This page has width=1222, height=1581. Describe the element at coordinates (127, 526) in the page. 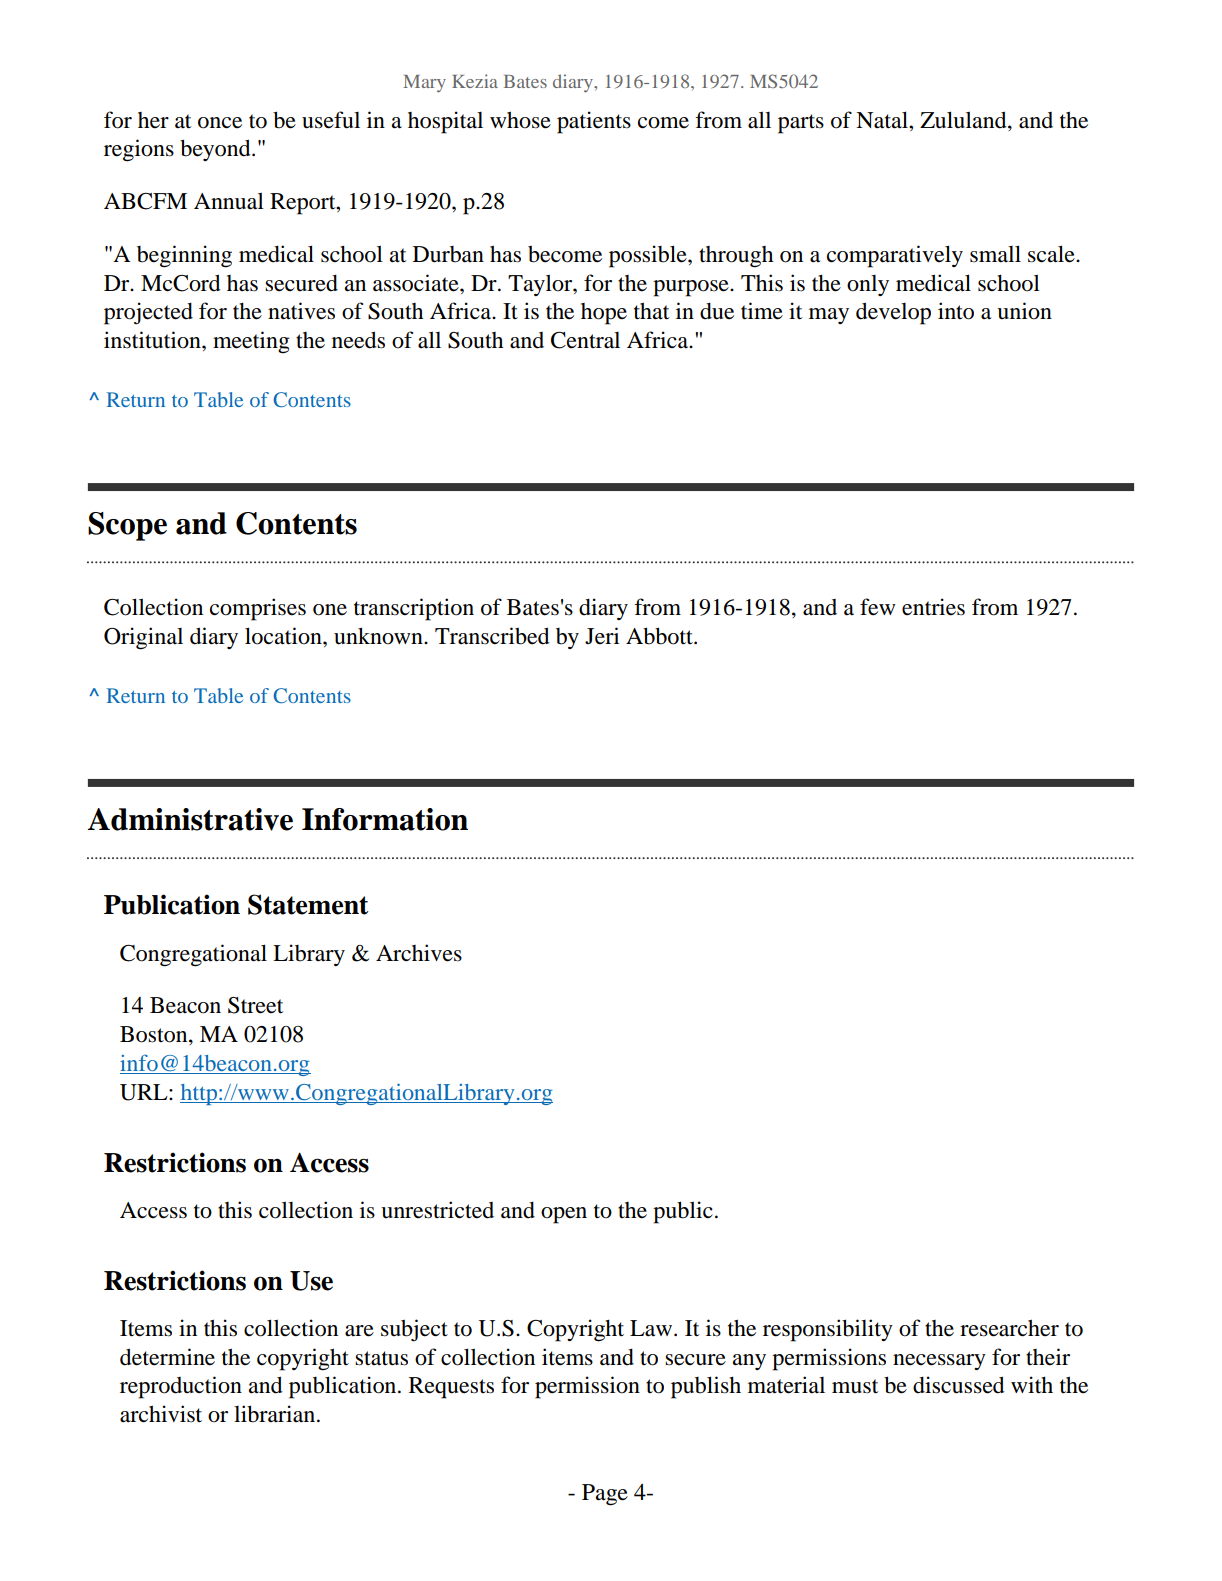

I see `Scope` at that location.
